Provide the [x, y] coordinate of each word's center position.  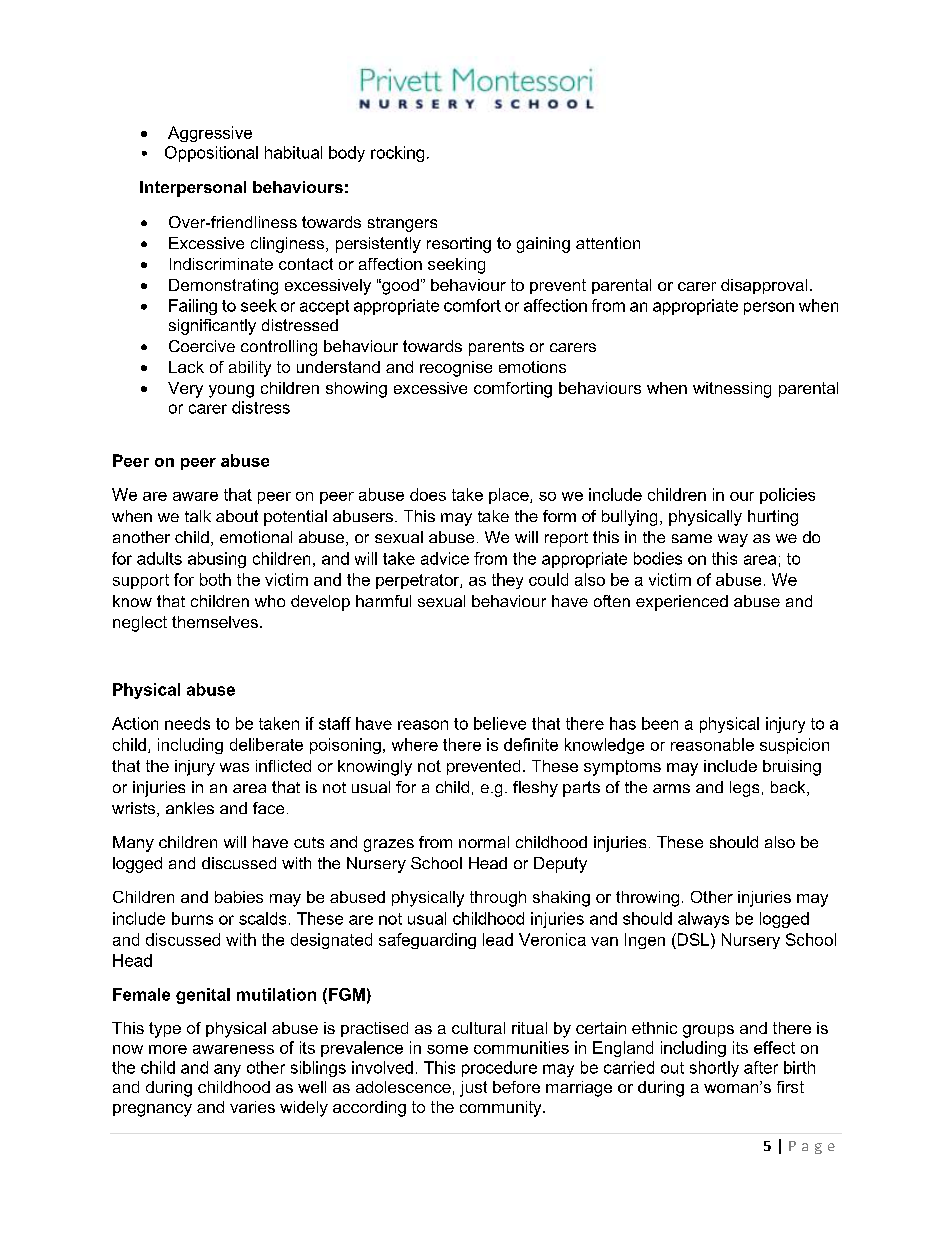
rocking [397, 154]
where [415, 744]
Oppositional [211, 154]
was [234, 767]
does [428, 494]
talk [198, 516]
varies [252, 1107]
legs [744, 789]
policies [787, 496]
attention [608, 243]
